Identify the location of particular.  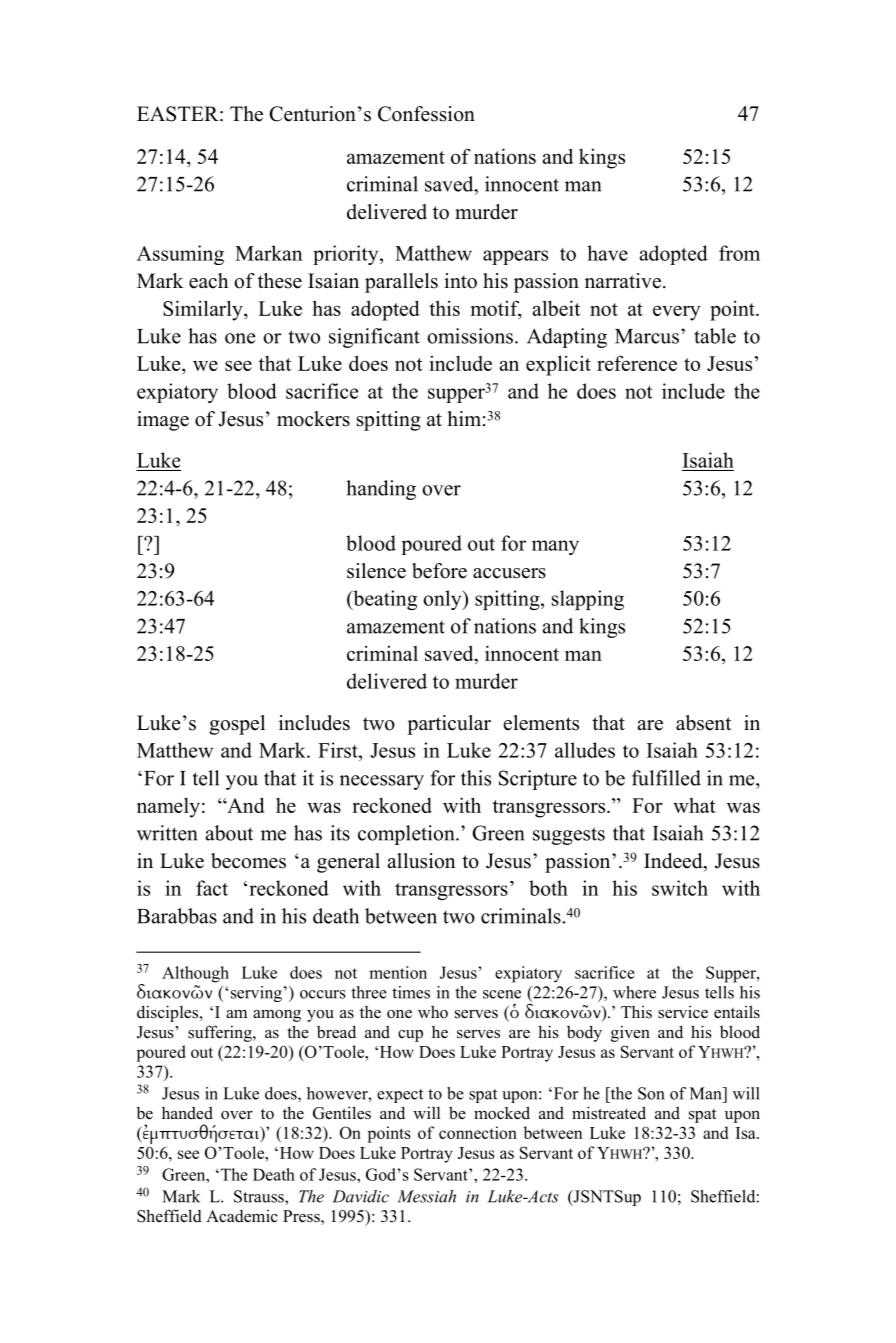
(449, 725).
